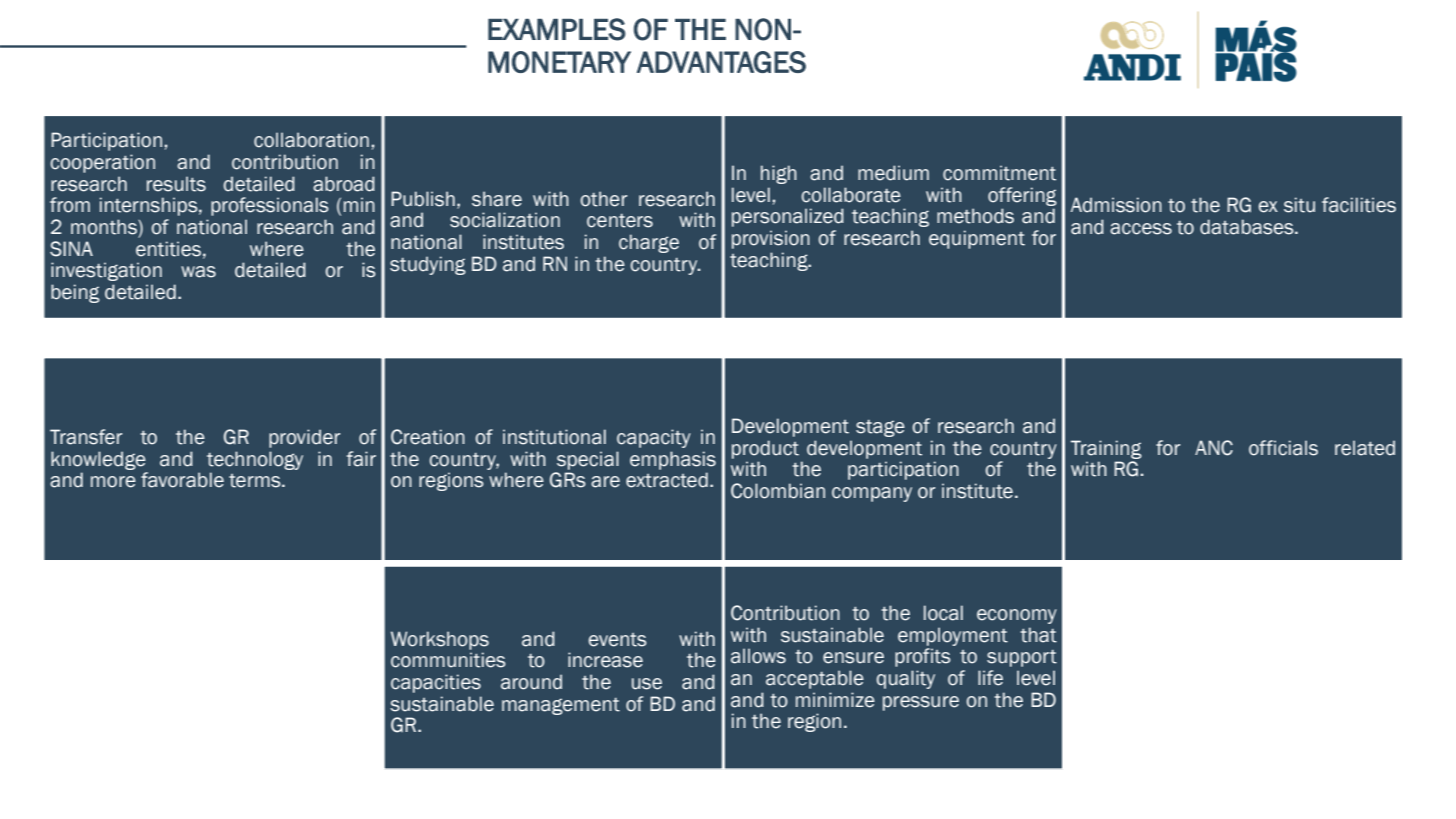 The image size is (1456, 819). I want to click on extracted, so click(667, 480).
